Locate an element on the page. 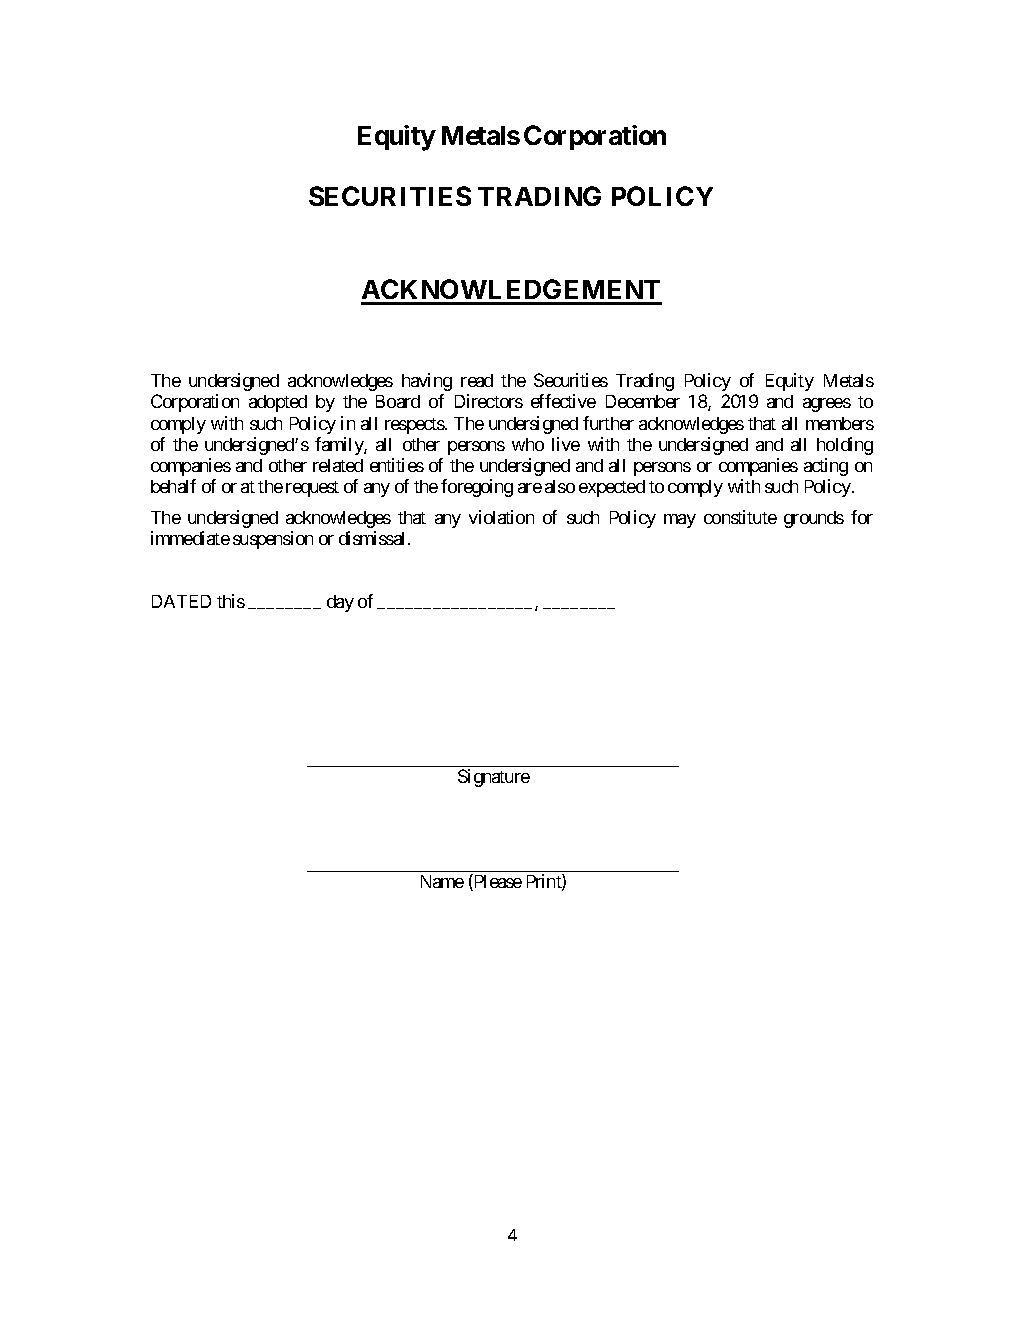 The image size is (1023, 1324). adopted is located at coordinates (278, 403).
